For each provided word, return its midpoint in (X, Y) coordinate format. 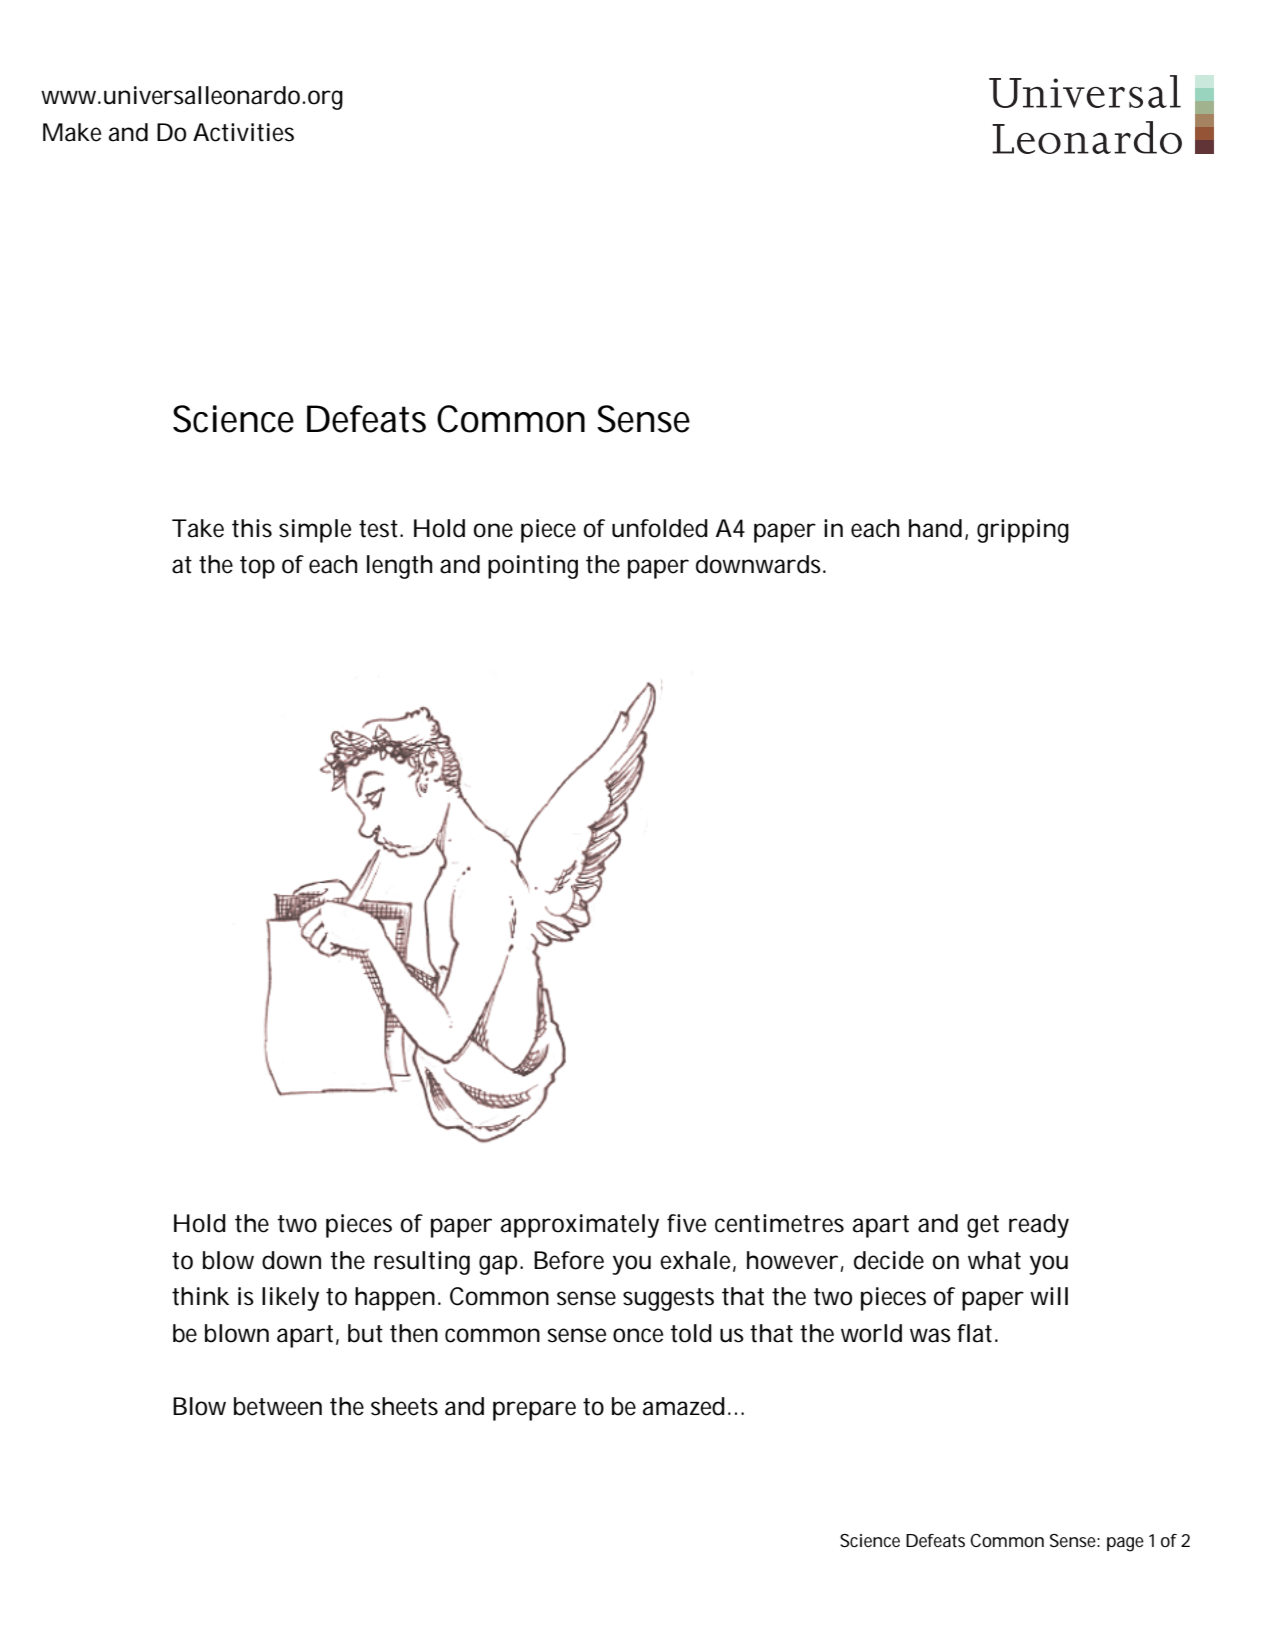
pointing (533, 567)
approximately (580, 1226)
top (257, 567)
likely (290, 1299)
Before (569, 1260)
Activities (243, 132)
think (200, 1296)
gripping (1023, 531)
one (493, 530)
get (983, 1226)
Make (72, 132)
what (994, 1260)
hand (935, 528)
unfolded (660, 528)
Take (198, 528)
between (278, 1406)
